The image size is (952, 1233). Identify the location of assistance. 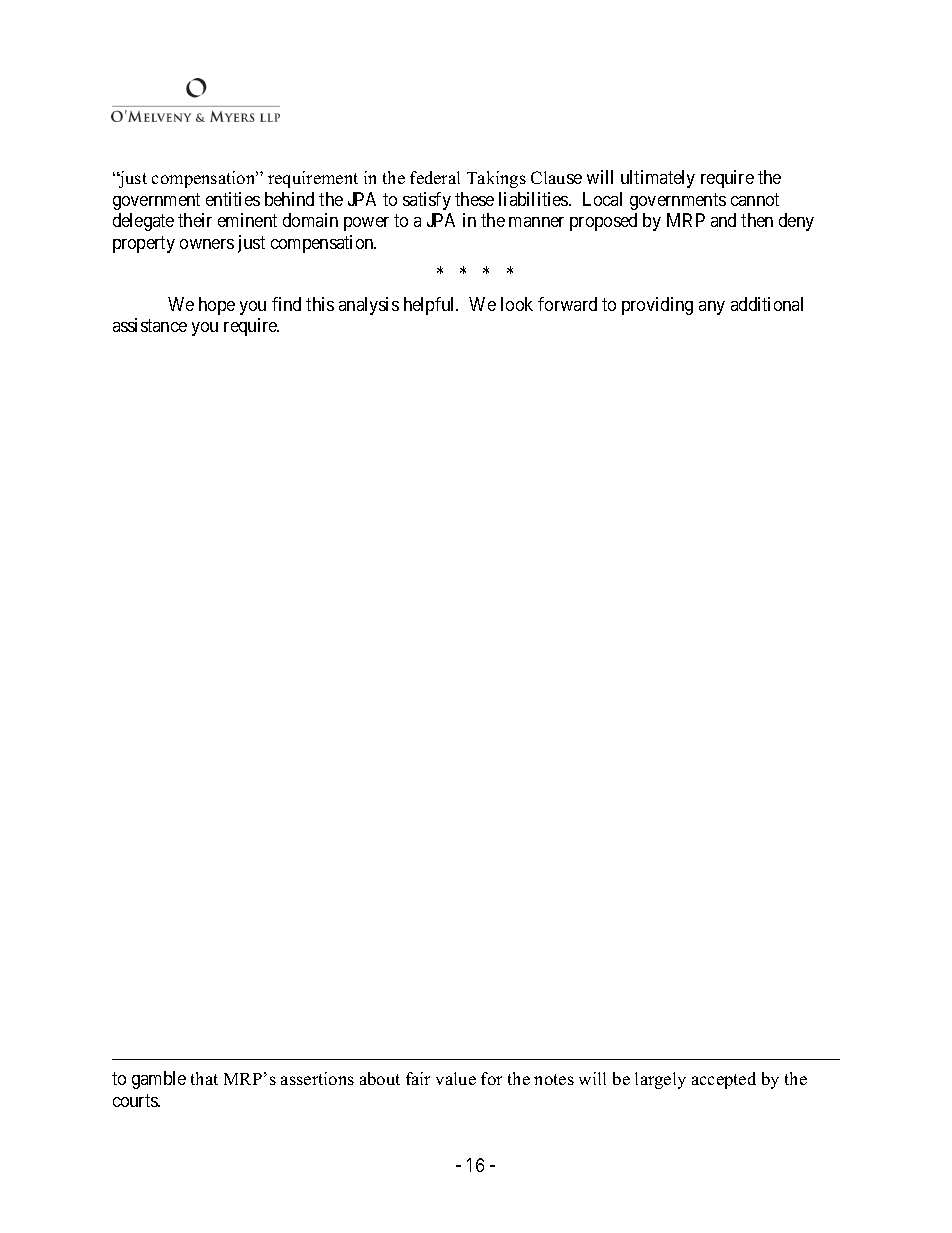
(150, 325).
